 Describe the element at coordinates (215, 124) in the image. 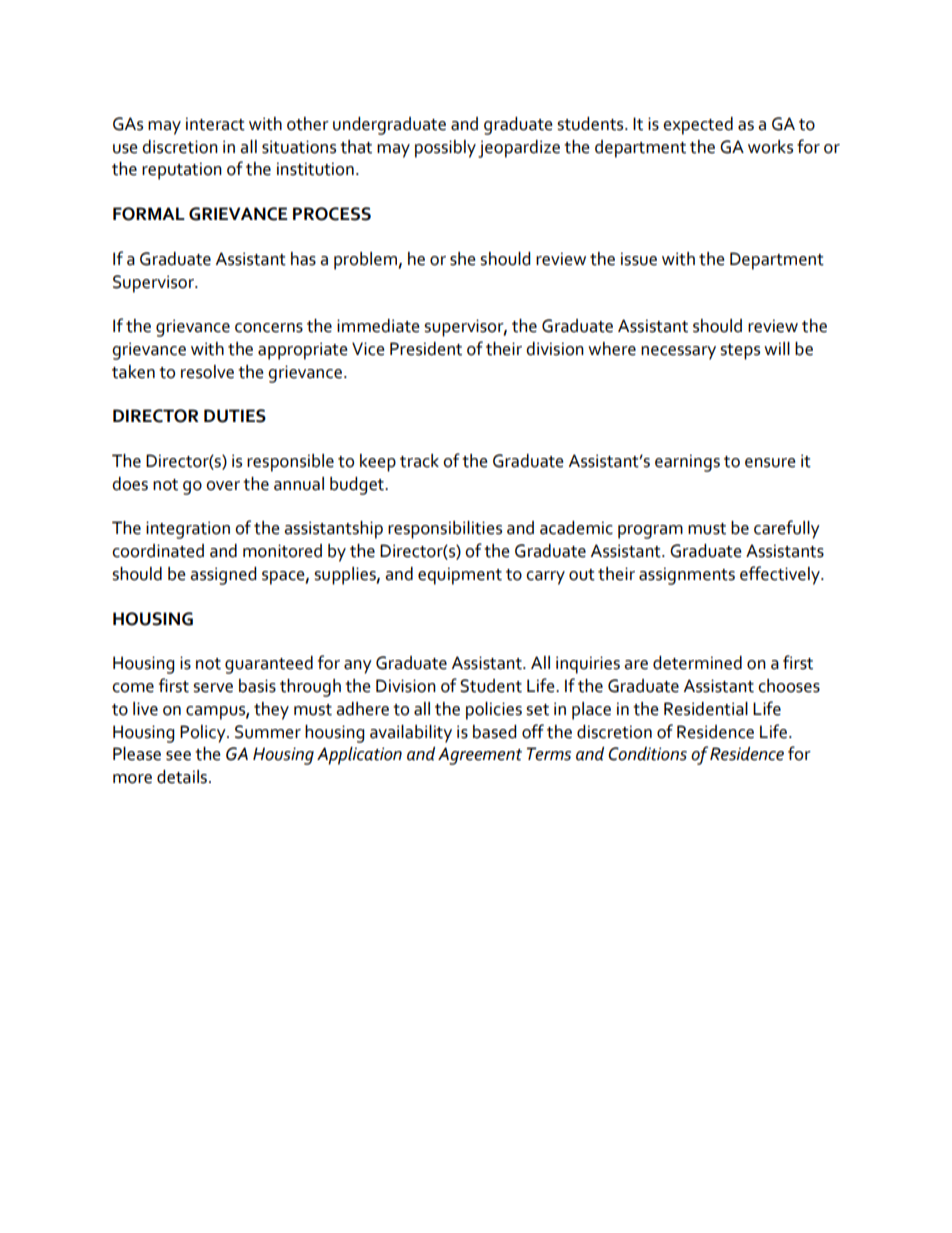

I see `interact` at that location.
